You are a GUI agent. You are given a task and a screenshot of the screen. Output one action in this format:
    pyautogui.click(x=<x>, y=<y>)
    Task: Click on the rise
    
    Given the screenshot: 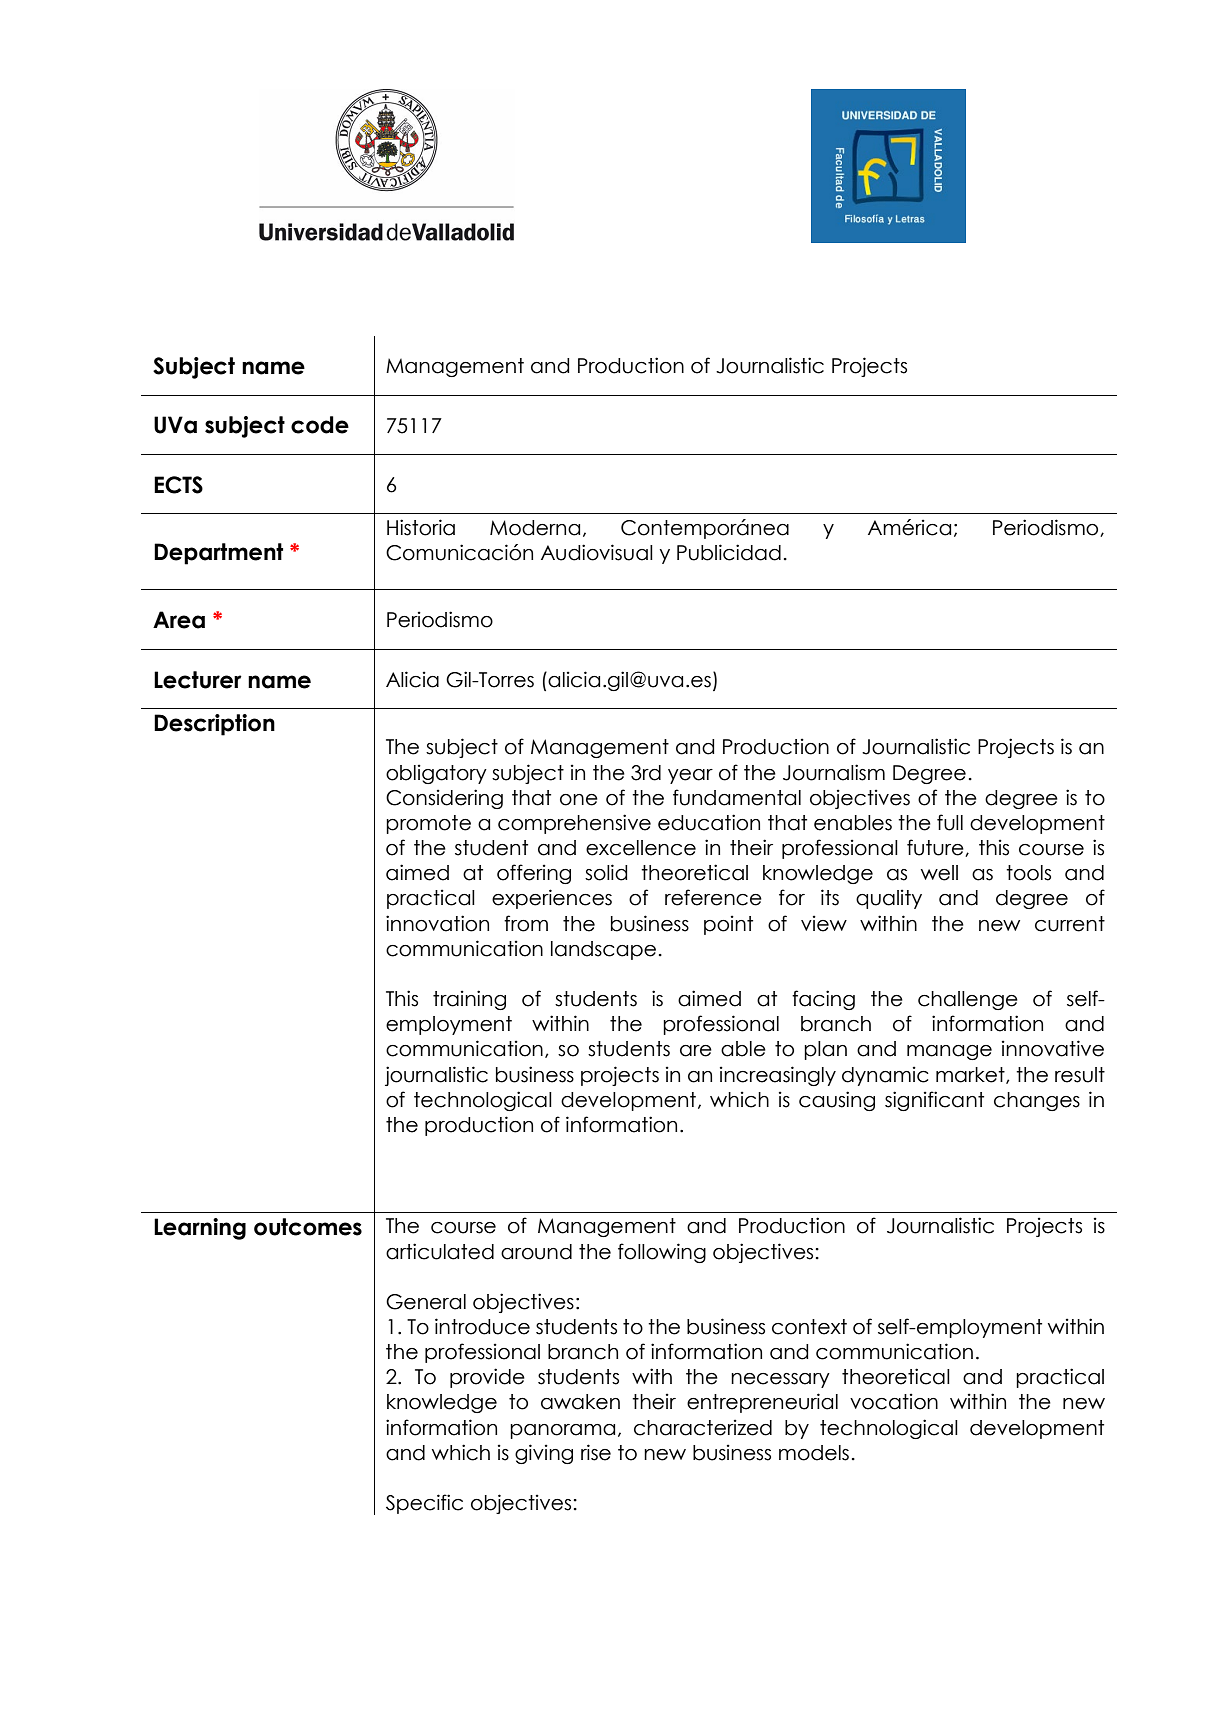 What is the action you would take?
    pyautogui.click(x=596, y=1452)
